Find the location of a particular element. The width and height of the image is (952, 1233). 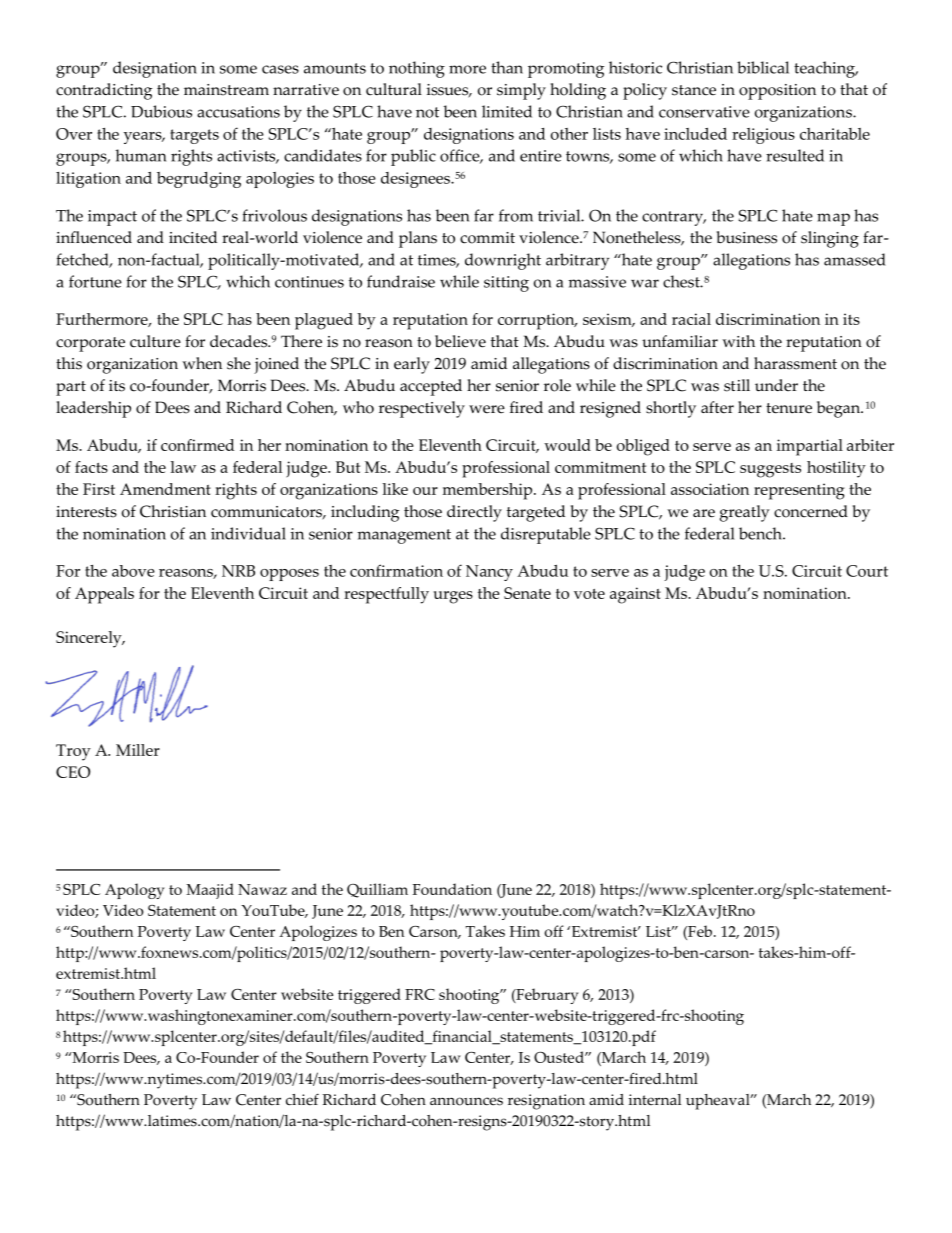

Dubious is located at coordinates (161, 111).
